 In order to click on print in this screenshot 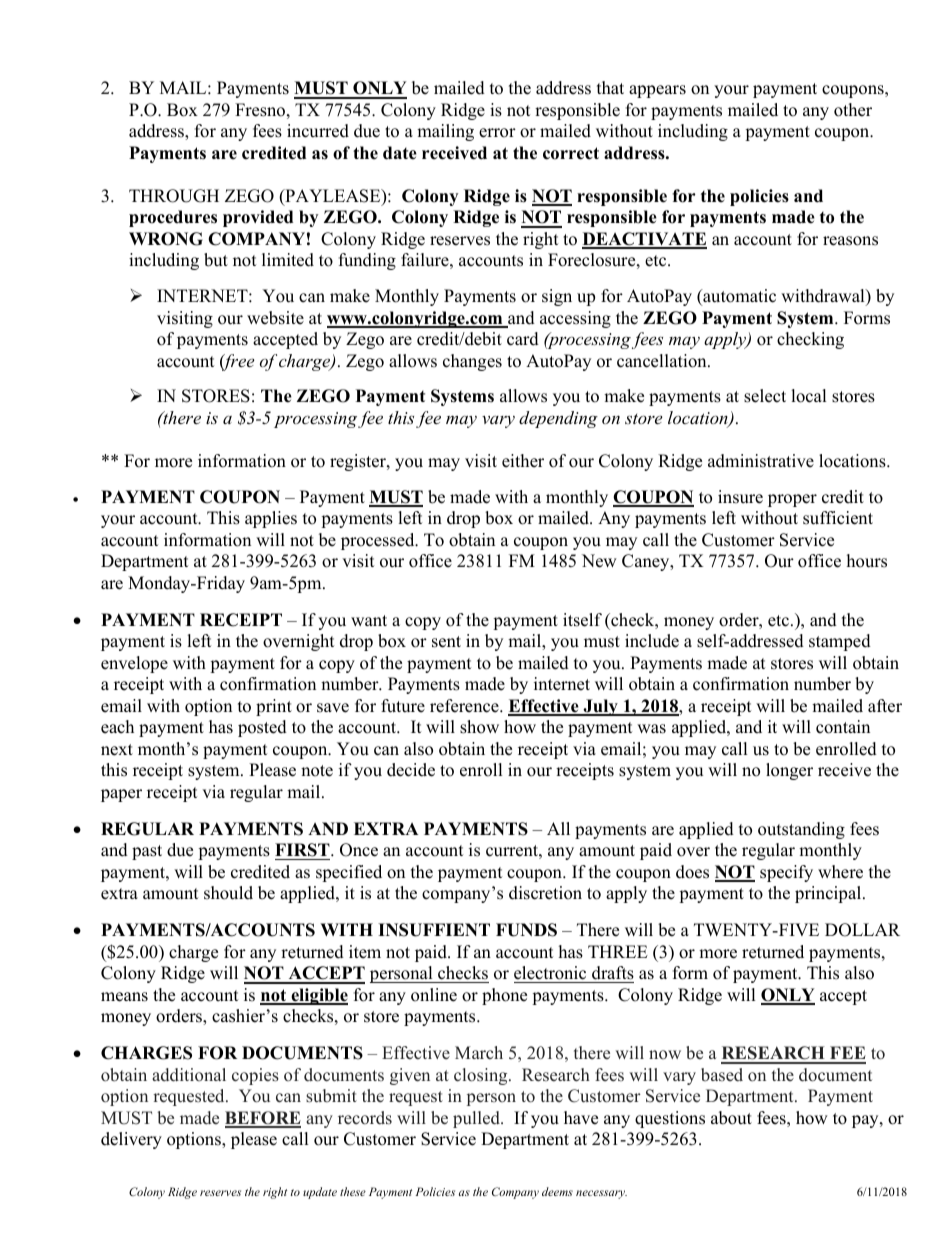, I will do `click(274, 707)`.
